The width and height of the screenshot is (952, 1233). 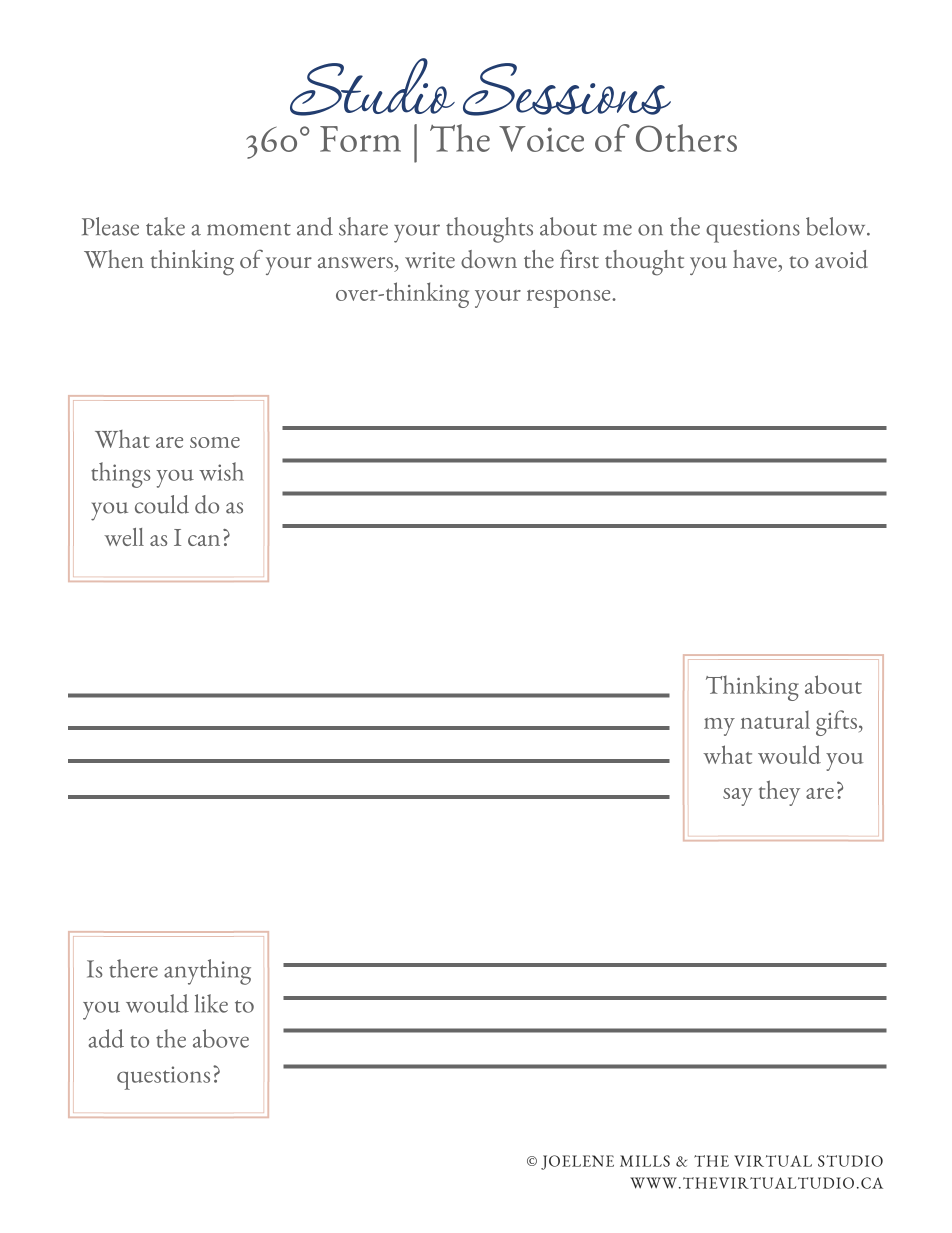 I want to click on take, so click(x=165, y=226).
